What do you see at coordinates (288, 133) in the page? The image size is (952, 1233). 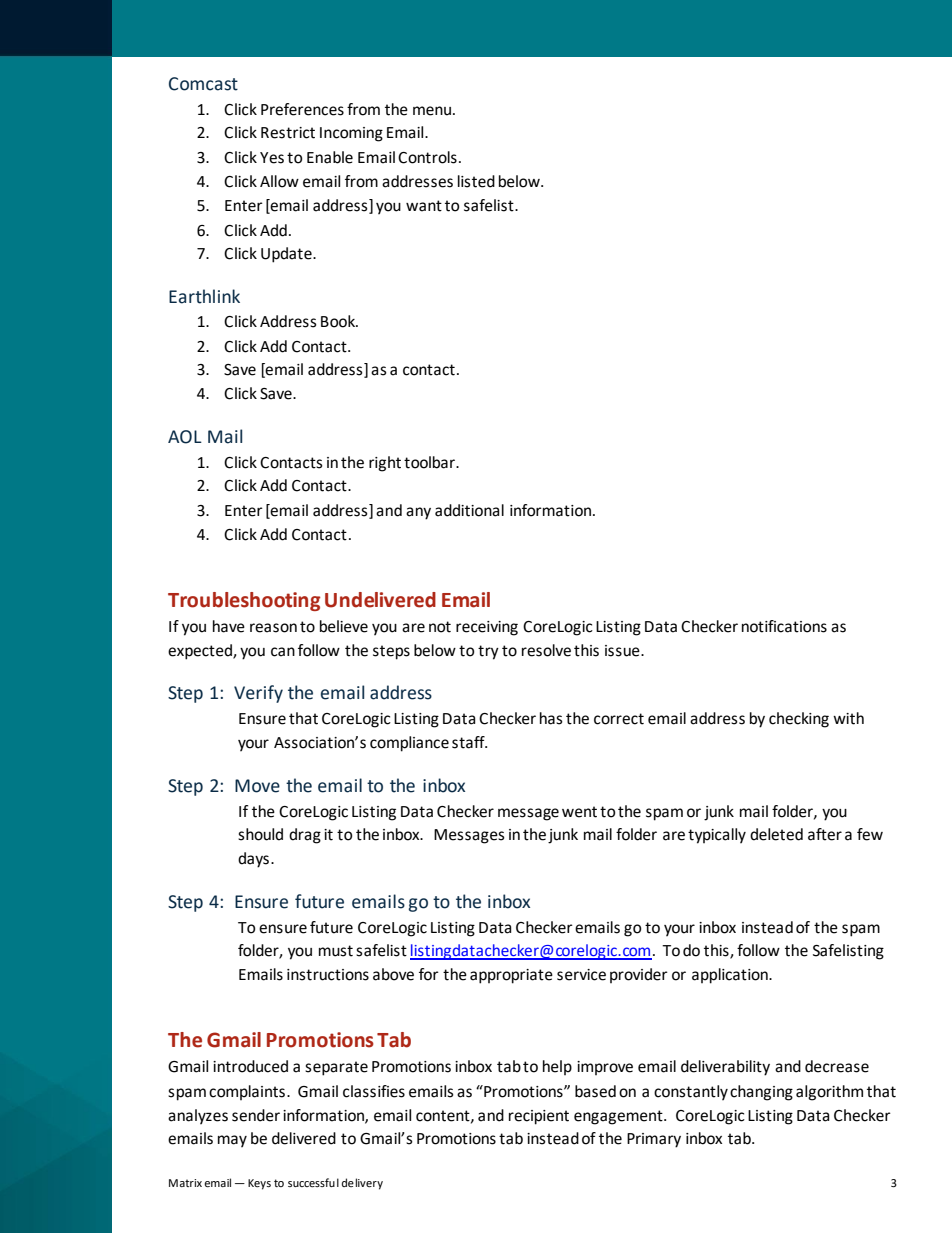 I see `Restrict` at bounding box center [288, 133].
